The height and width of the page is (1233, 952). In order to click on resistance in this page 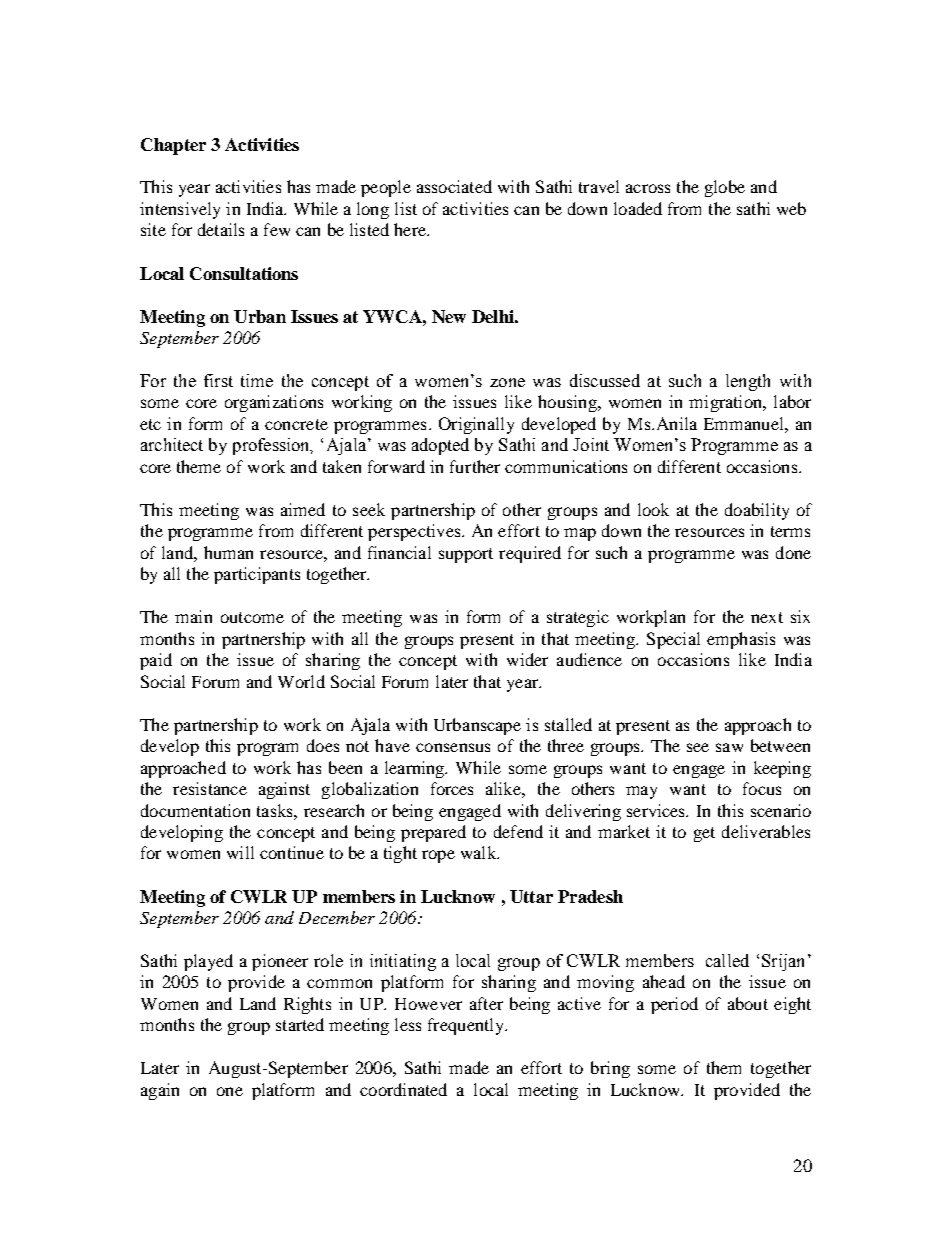, I will do `click(210, 788)`.
